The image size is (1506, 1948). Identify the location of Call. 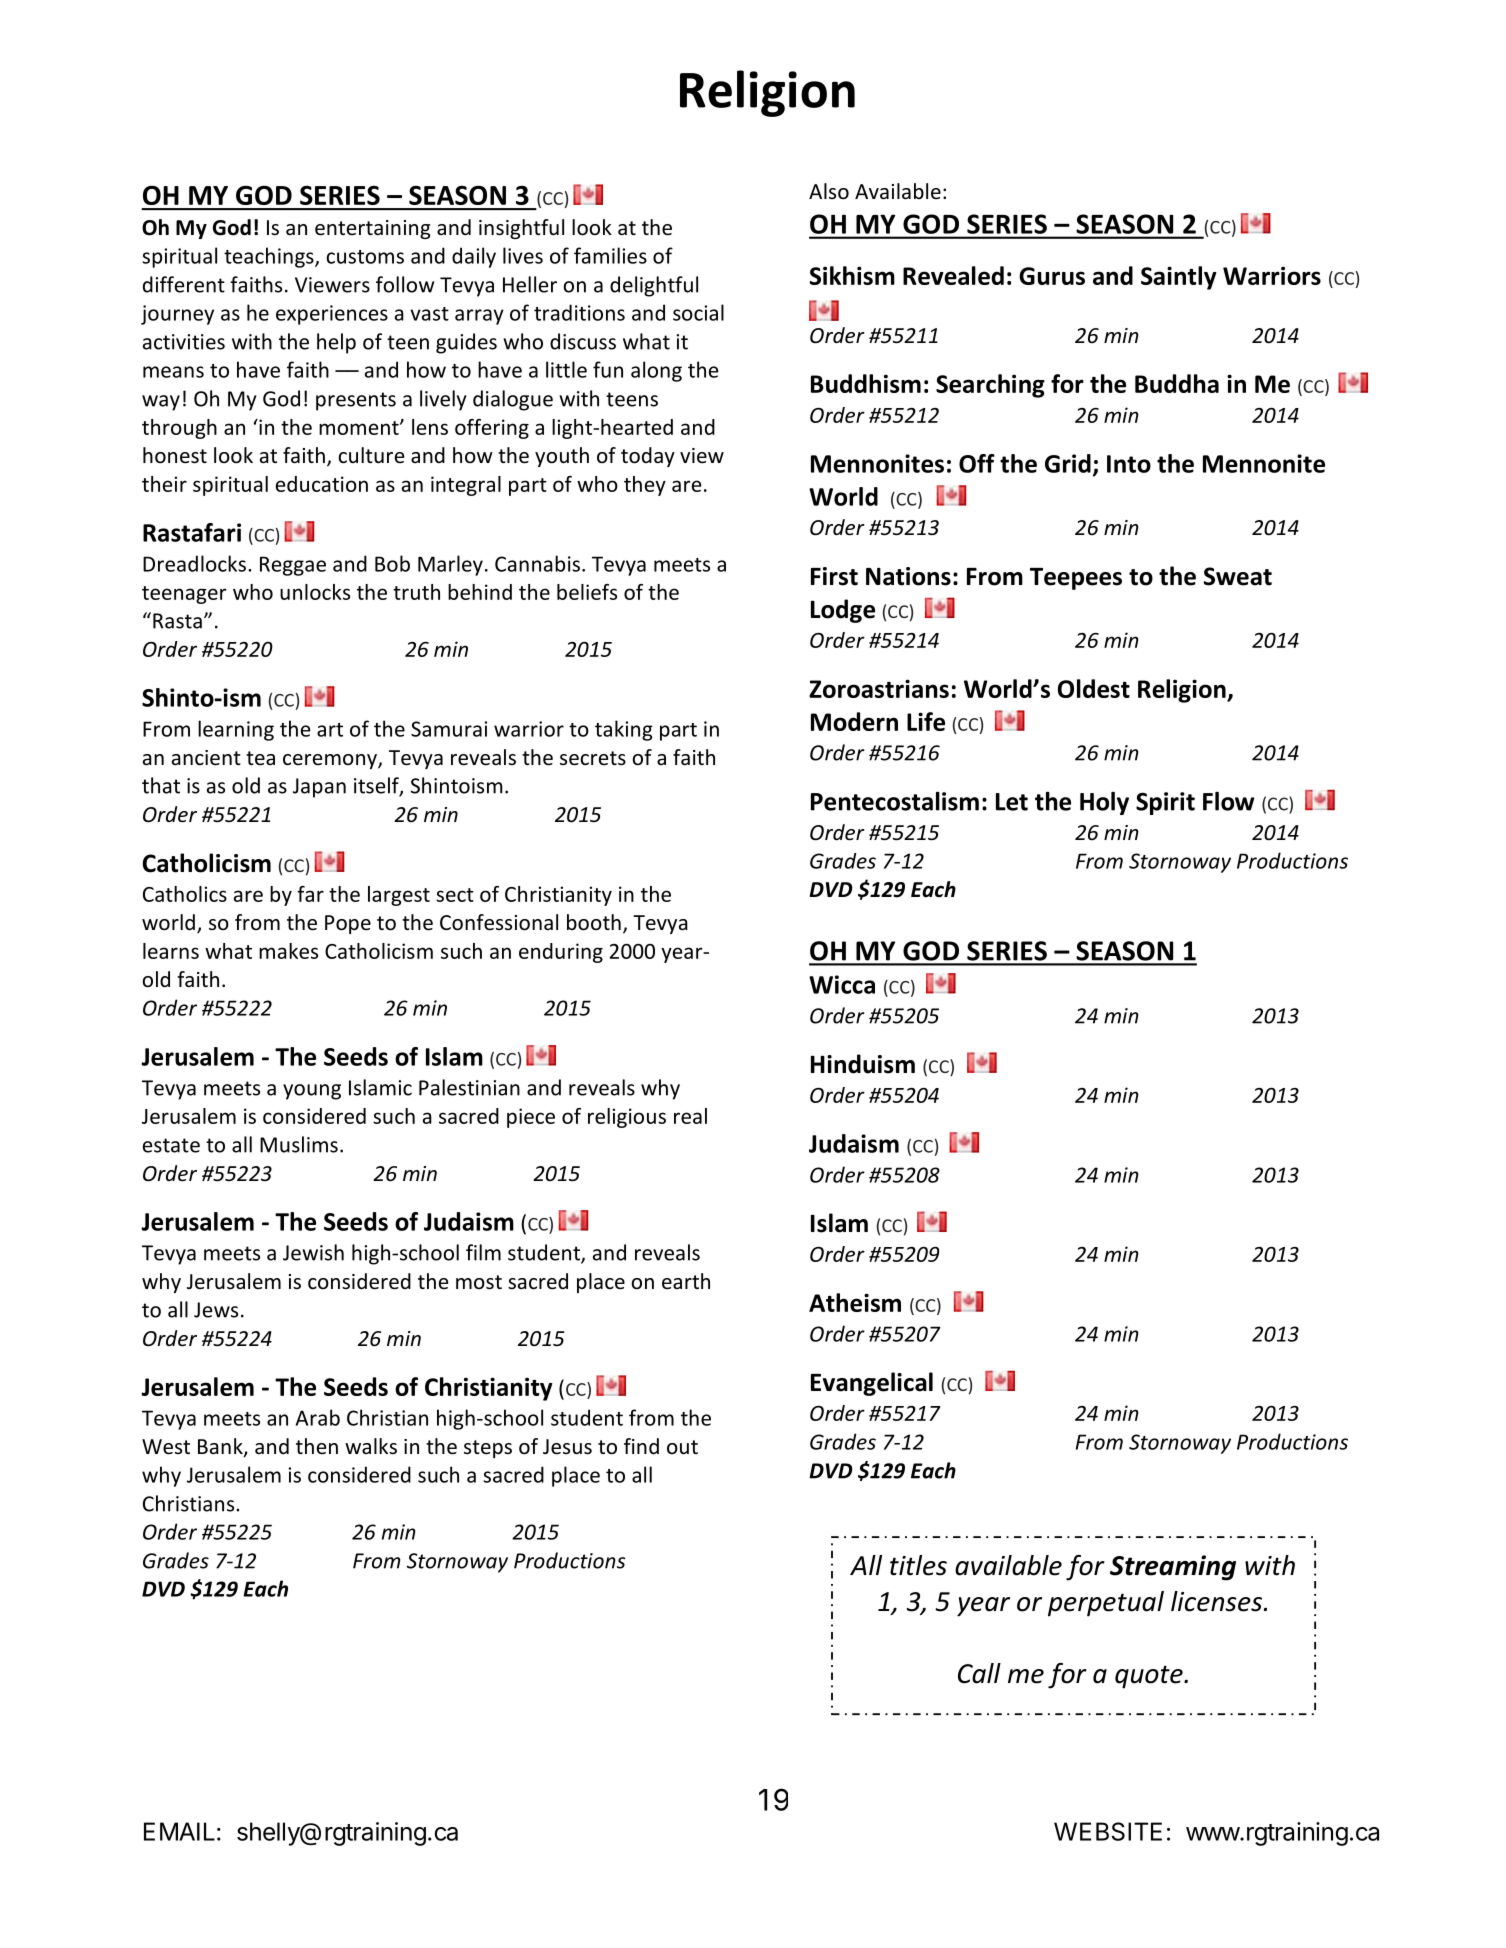
(979, 1673).
